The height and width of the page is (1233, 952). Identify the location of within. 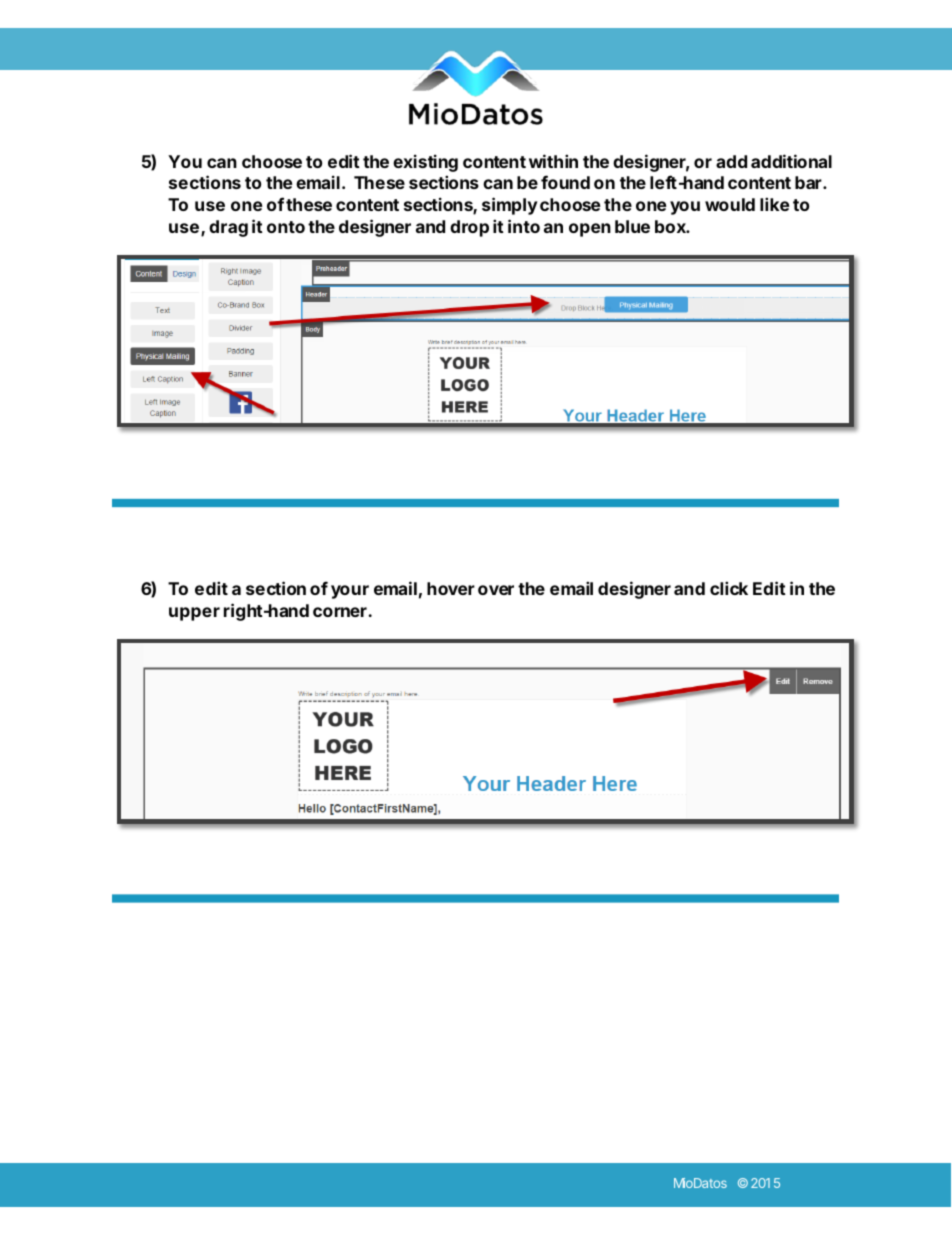
(553, 161).
